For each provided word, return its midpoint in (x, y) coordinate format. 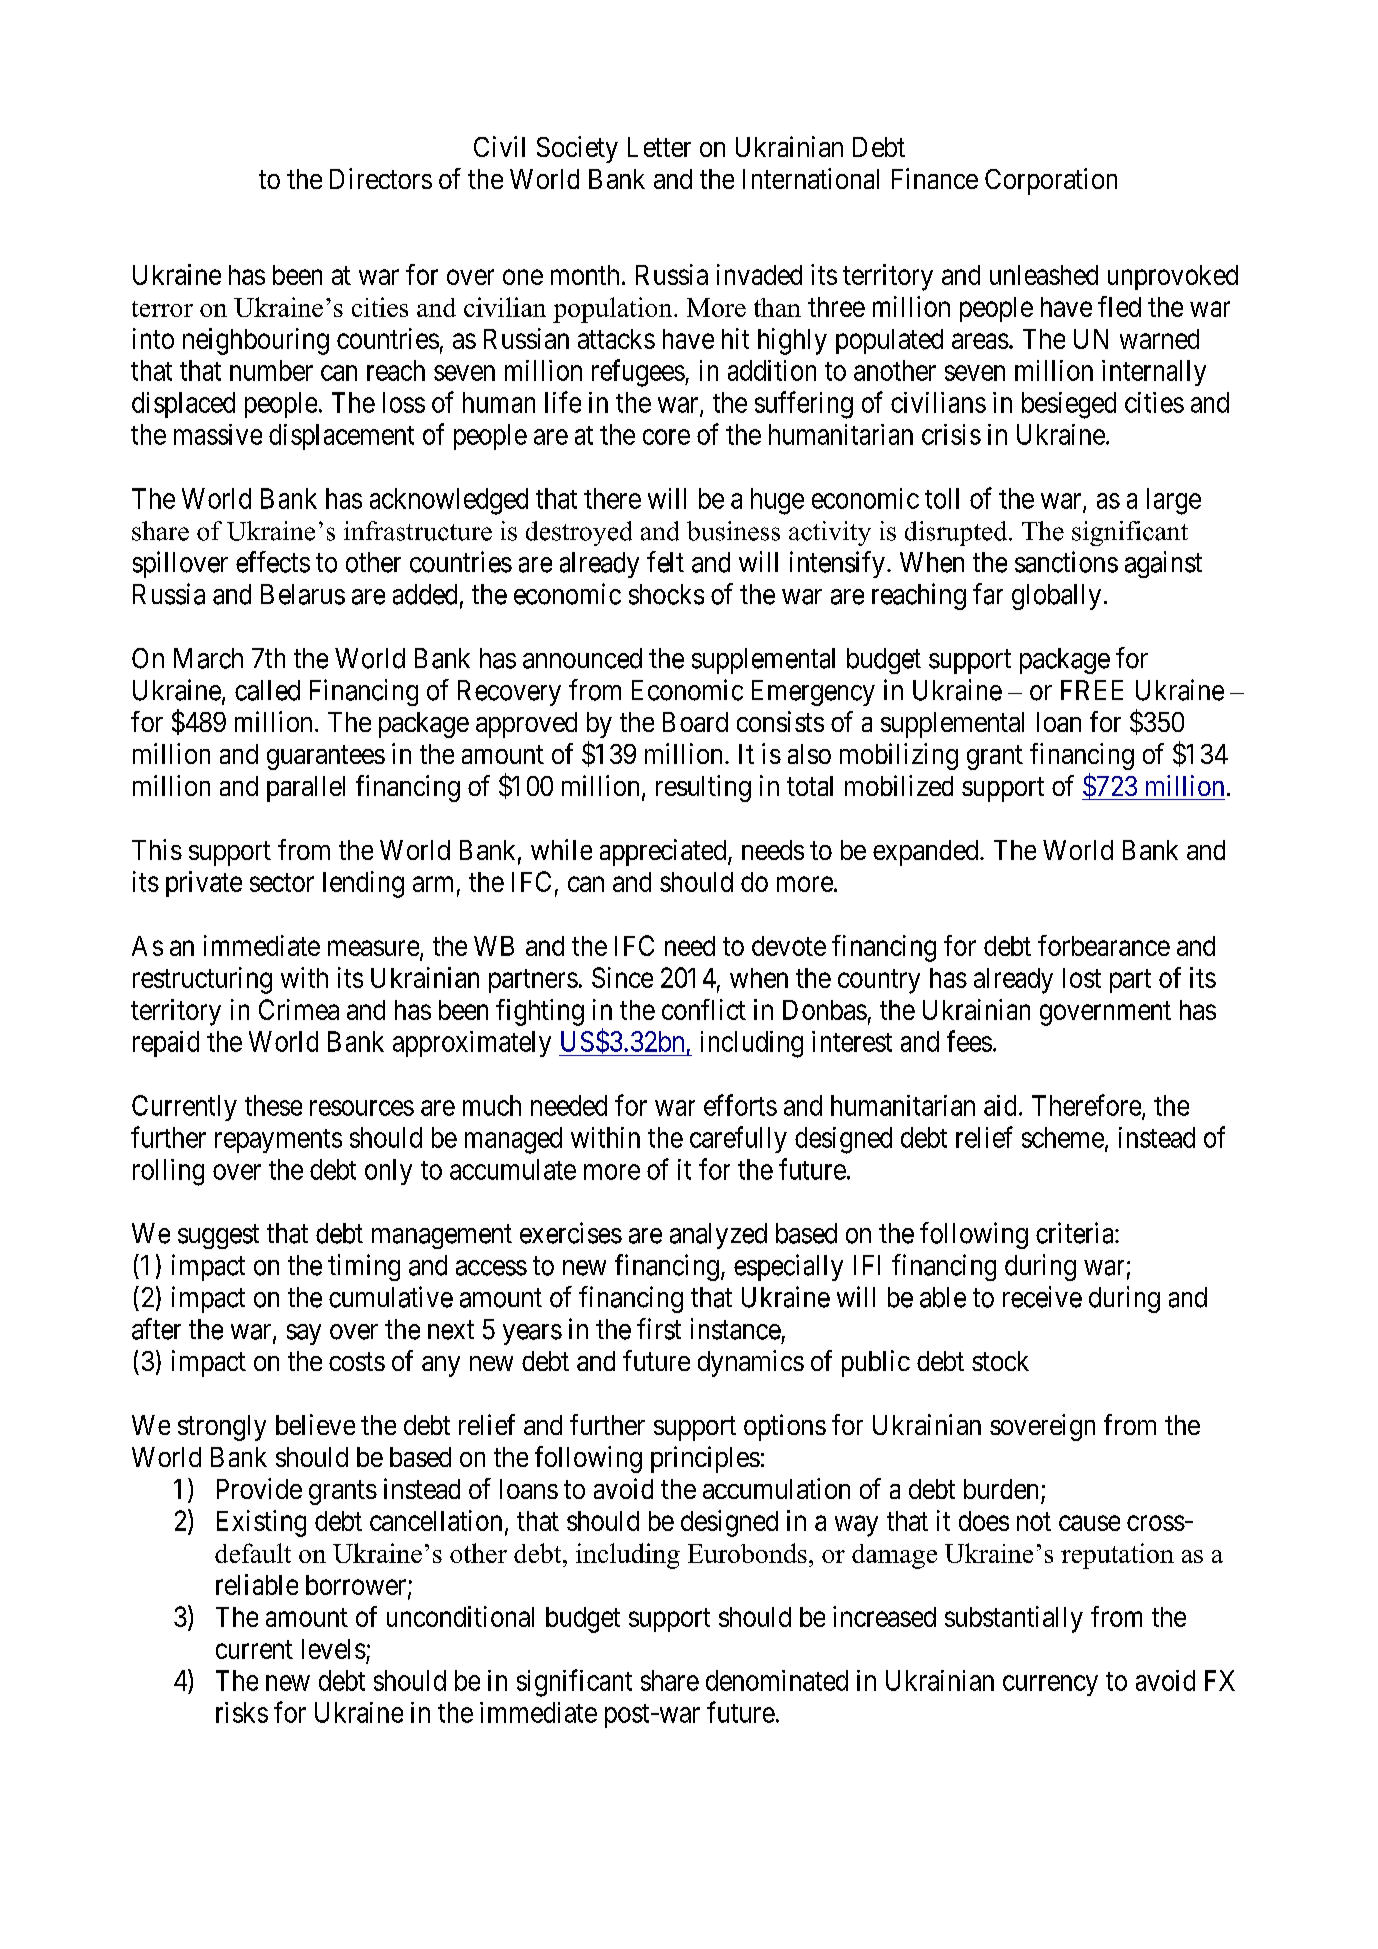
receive (1042, 1297)
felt (665, 562)
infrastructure (418, 531)
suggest (218, 1237)
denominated (777, 1680)
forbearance (1104, 945)
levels (334, 1649)
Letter (659, 147)
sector (282, 882)
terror (162, 309)
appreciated (664, 852)
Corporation (1051, 181)
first (659, 1329)
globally (1056, 597)
